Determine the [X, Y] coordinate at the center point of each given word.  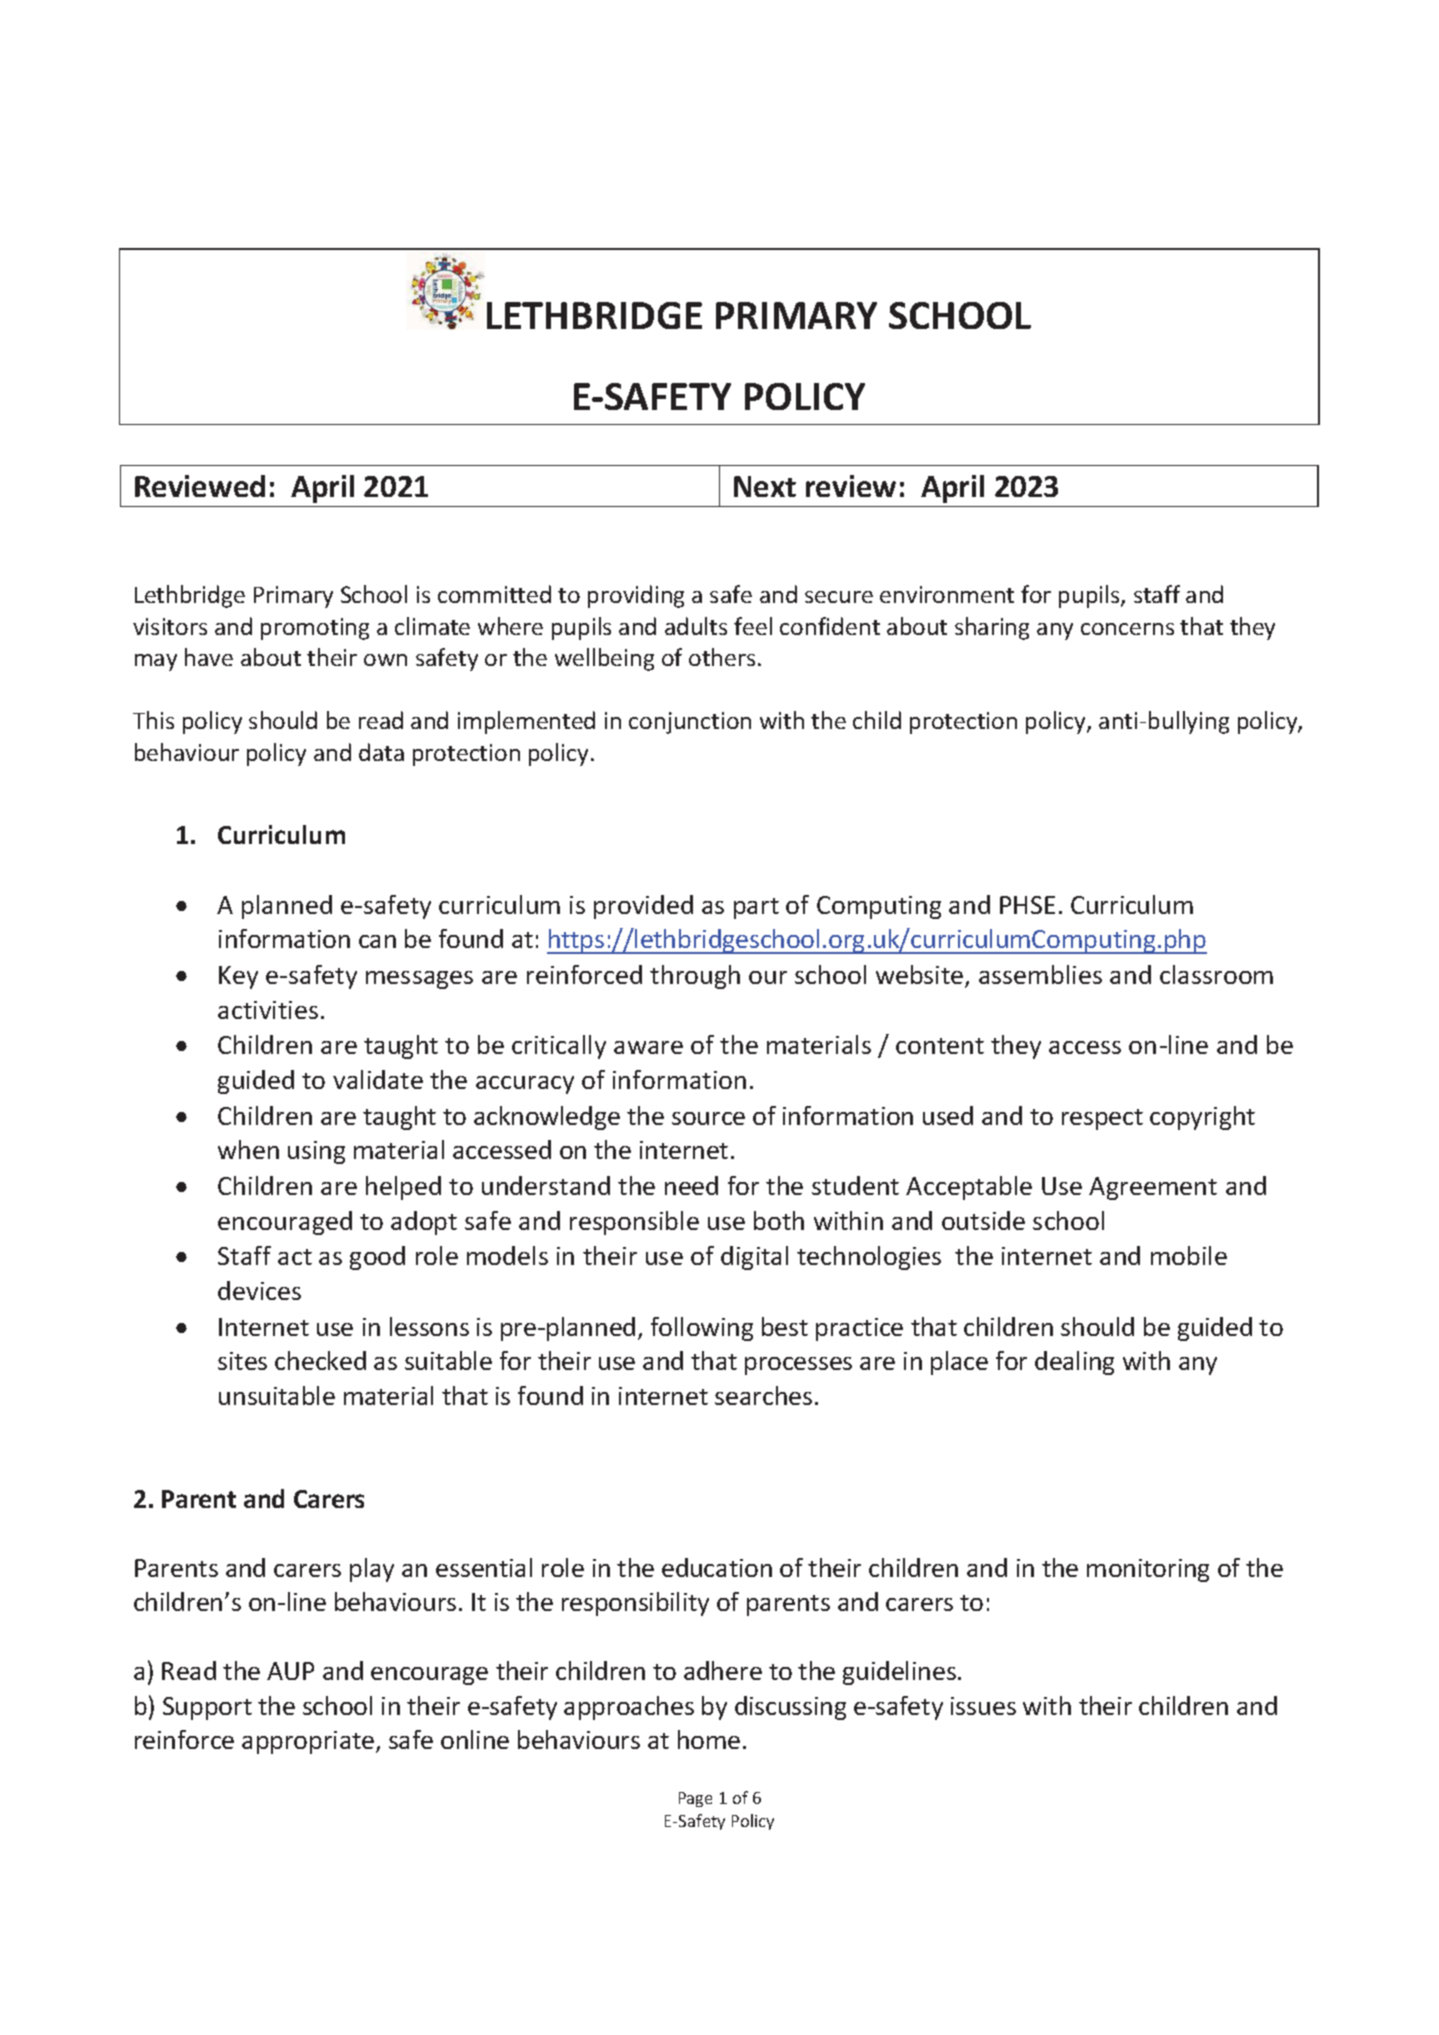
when [248, 1149]
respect [1102, 1119]
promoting [315, 629]
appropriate [309, 1742]
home [709, 1739]
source [708, 1118]
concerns [1127, 629]
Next [765, 486]
